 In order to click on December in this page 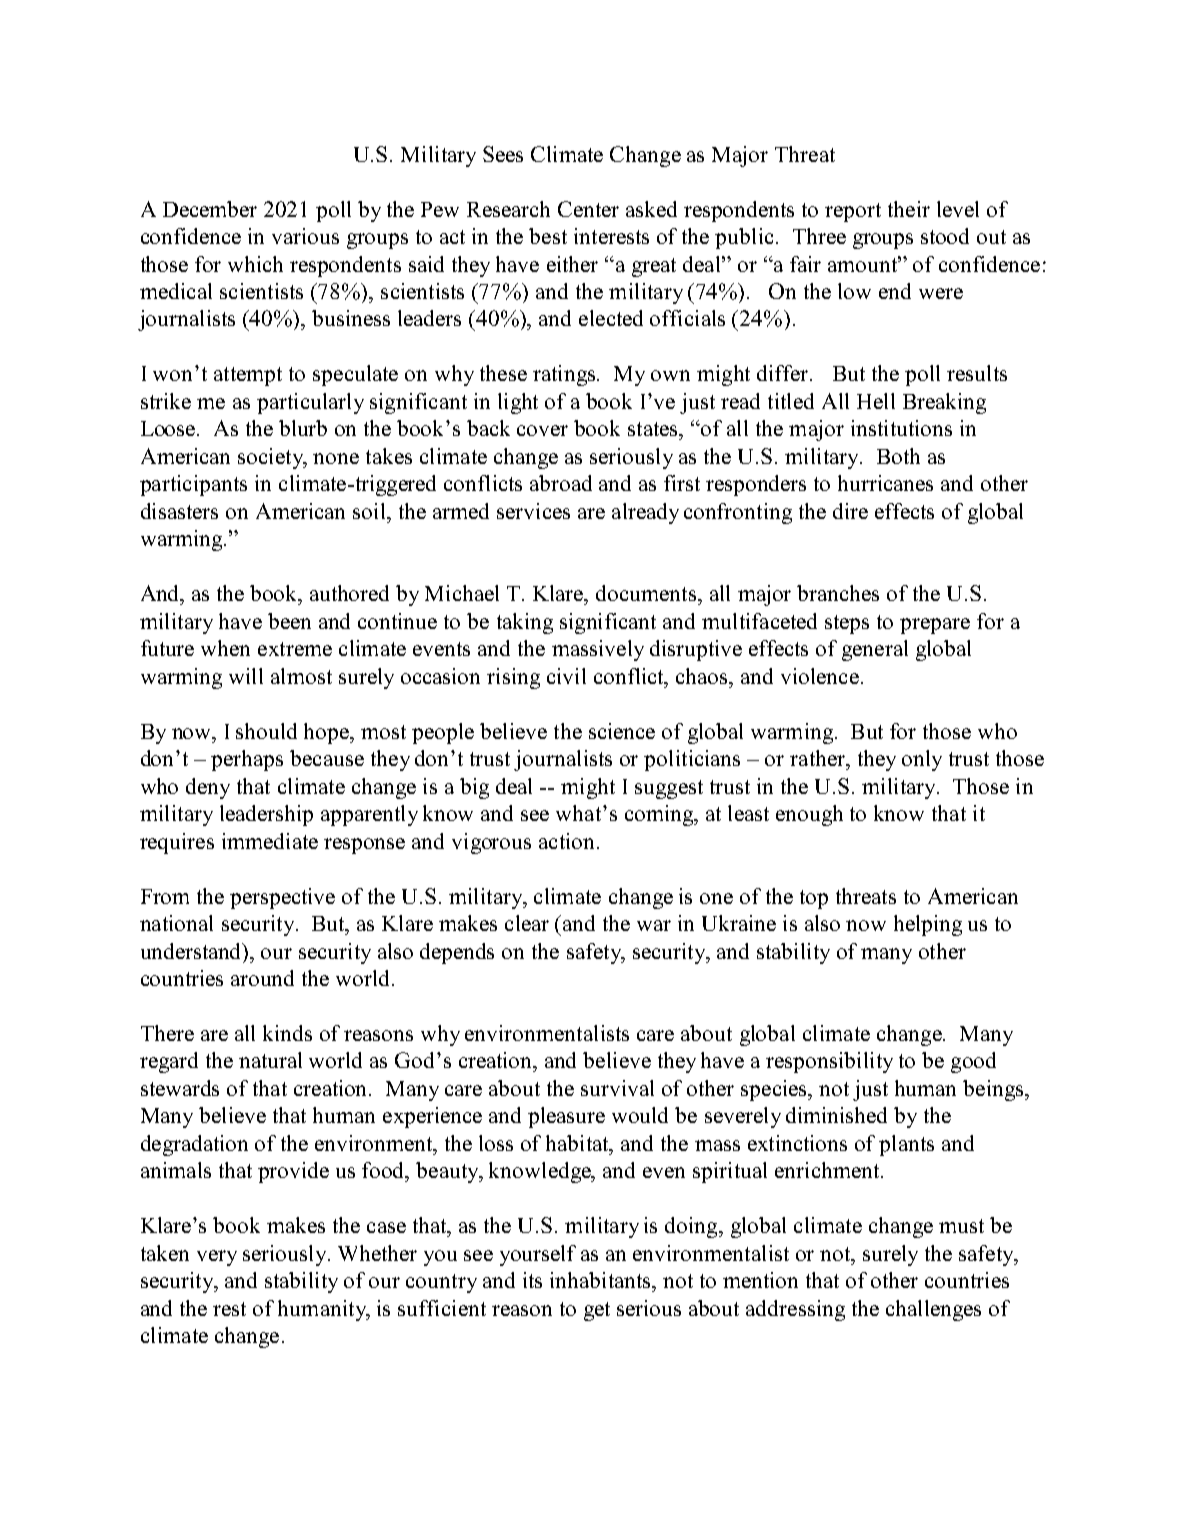, I will do `click(210, 209)`.
